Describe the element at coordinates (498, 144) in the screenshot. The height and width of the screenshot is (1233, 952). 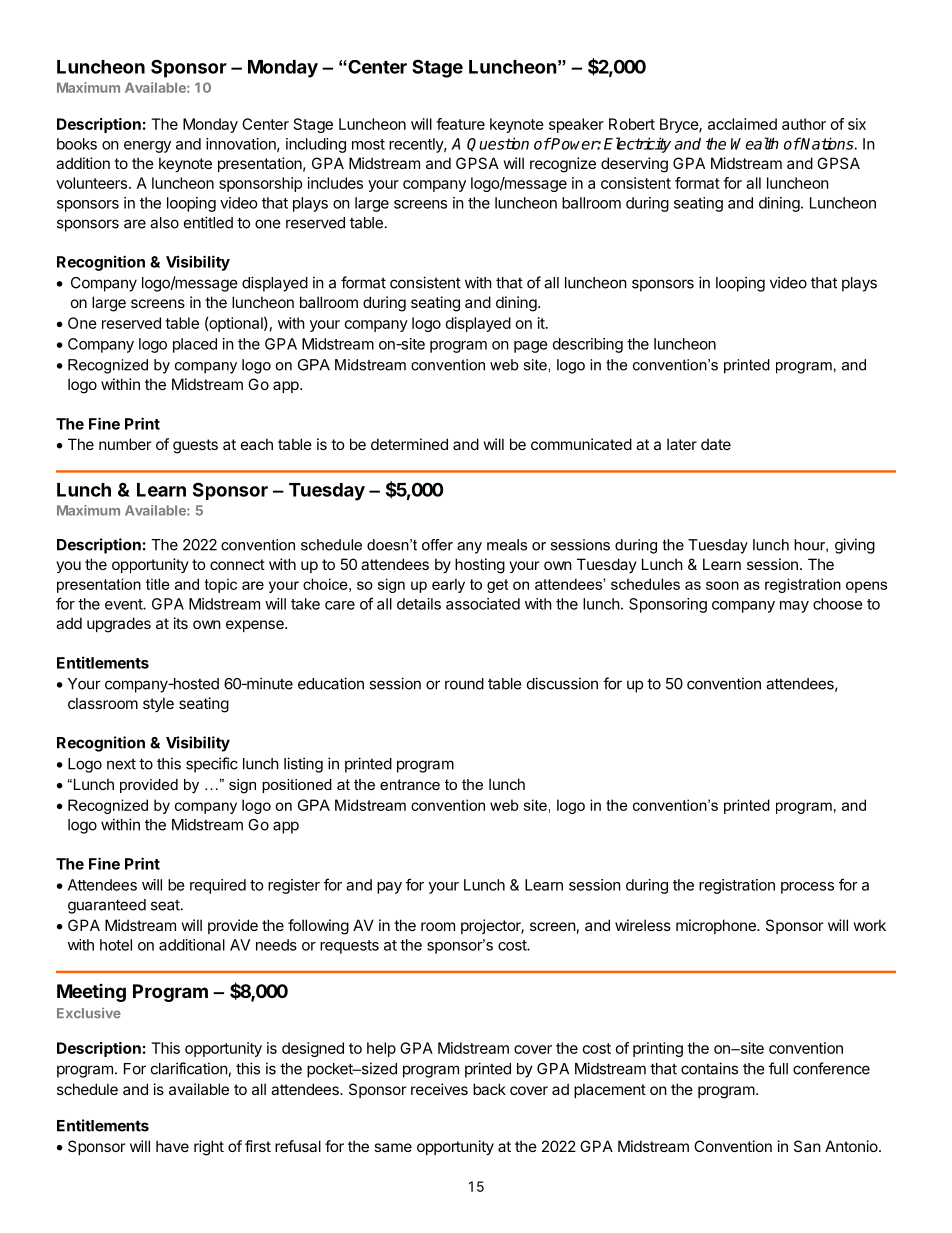
I see `Question` at that location.
